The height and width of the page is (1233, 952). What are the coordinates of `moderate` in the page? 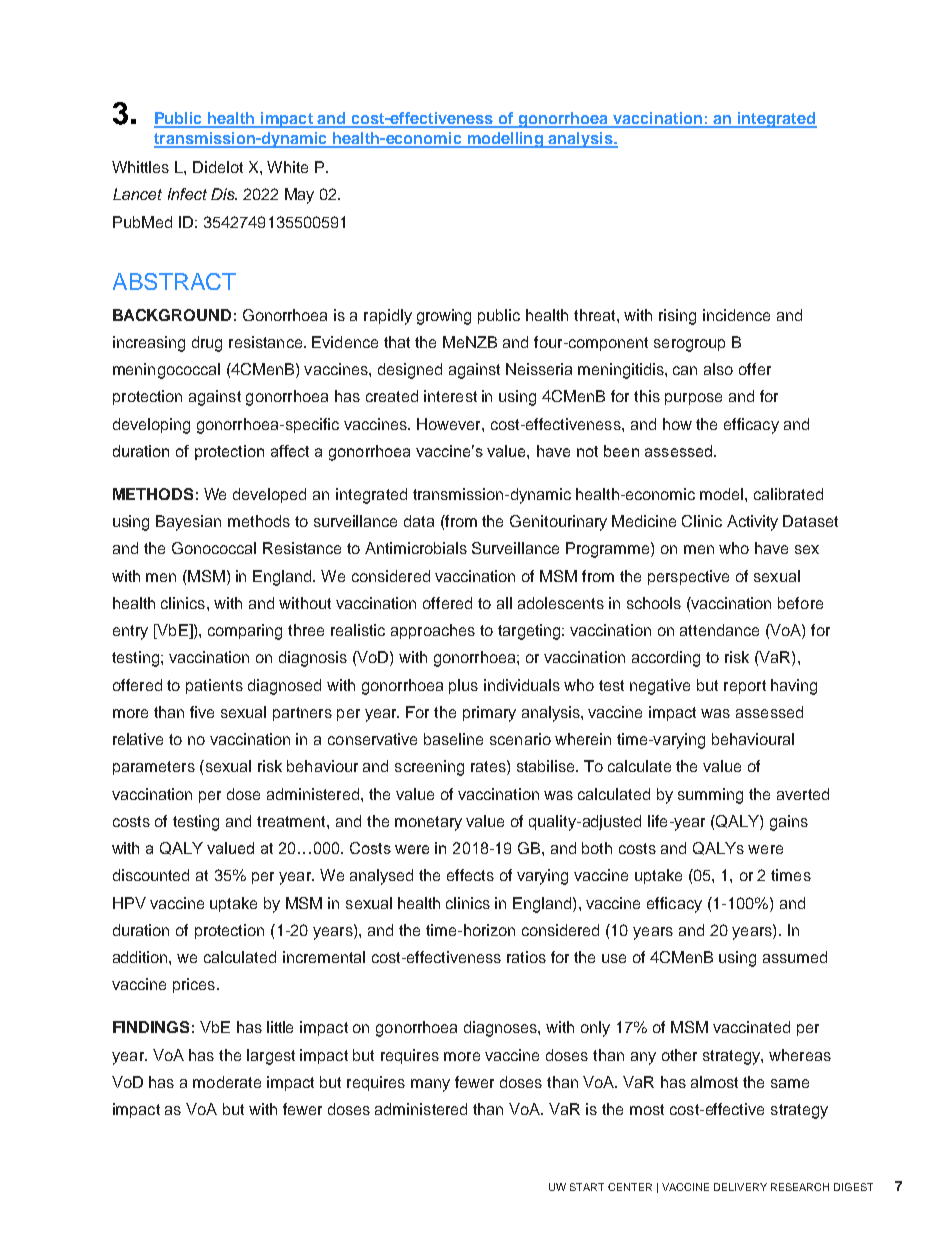 It's located at (227, 1082).
